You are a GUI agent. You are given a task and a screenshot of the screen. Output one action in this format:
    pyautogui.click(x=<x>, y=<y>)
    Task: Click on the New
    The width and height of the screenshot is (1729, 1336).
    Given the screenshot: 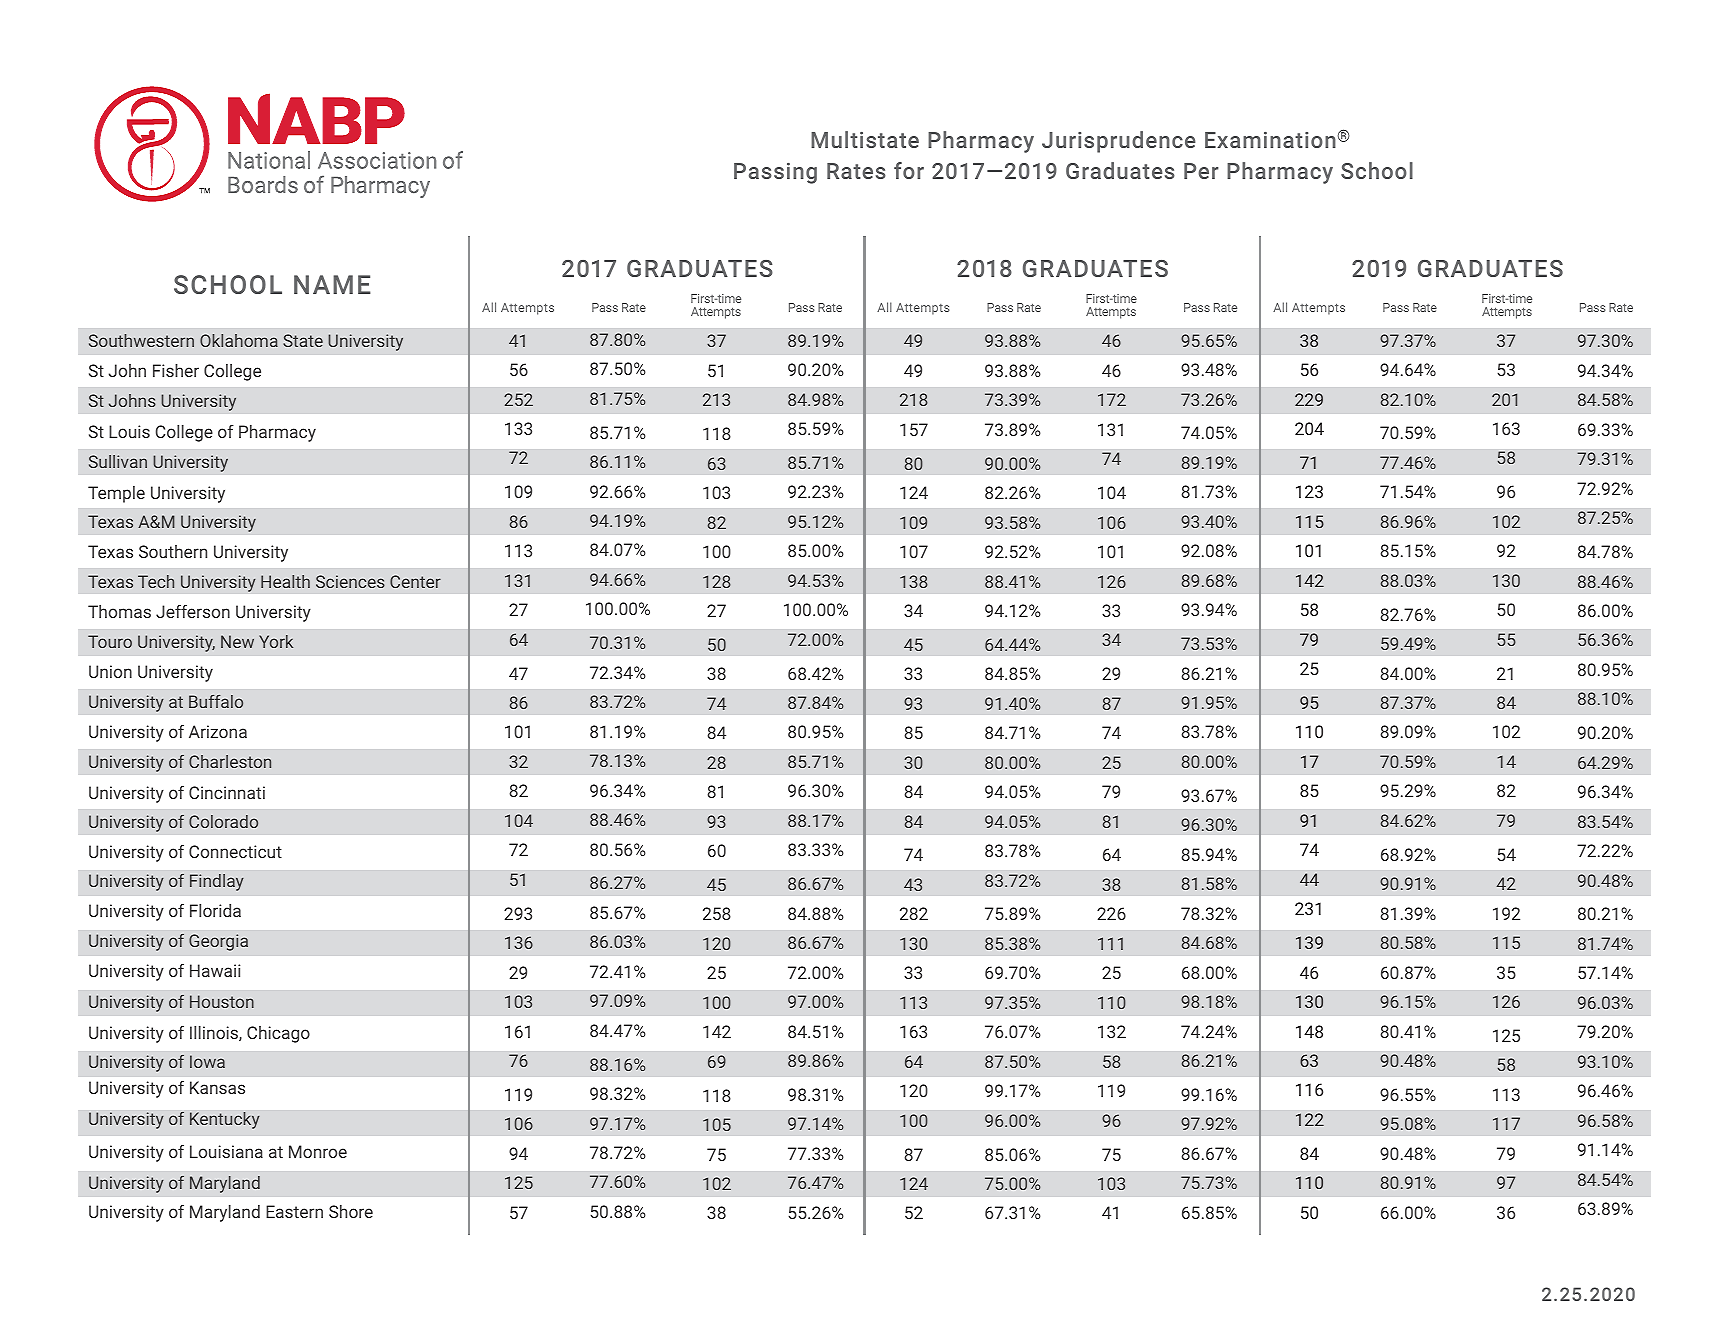 What is the action you would take?
    pyautogui.click(x=237, y=641)
